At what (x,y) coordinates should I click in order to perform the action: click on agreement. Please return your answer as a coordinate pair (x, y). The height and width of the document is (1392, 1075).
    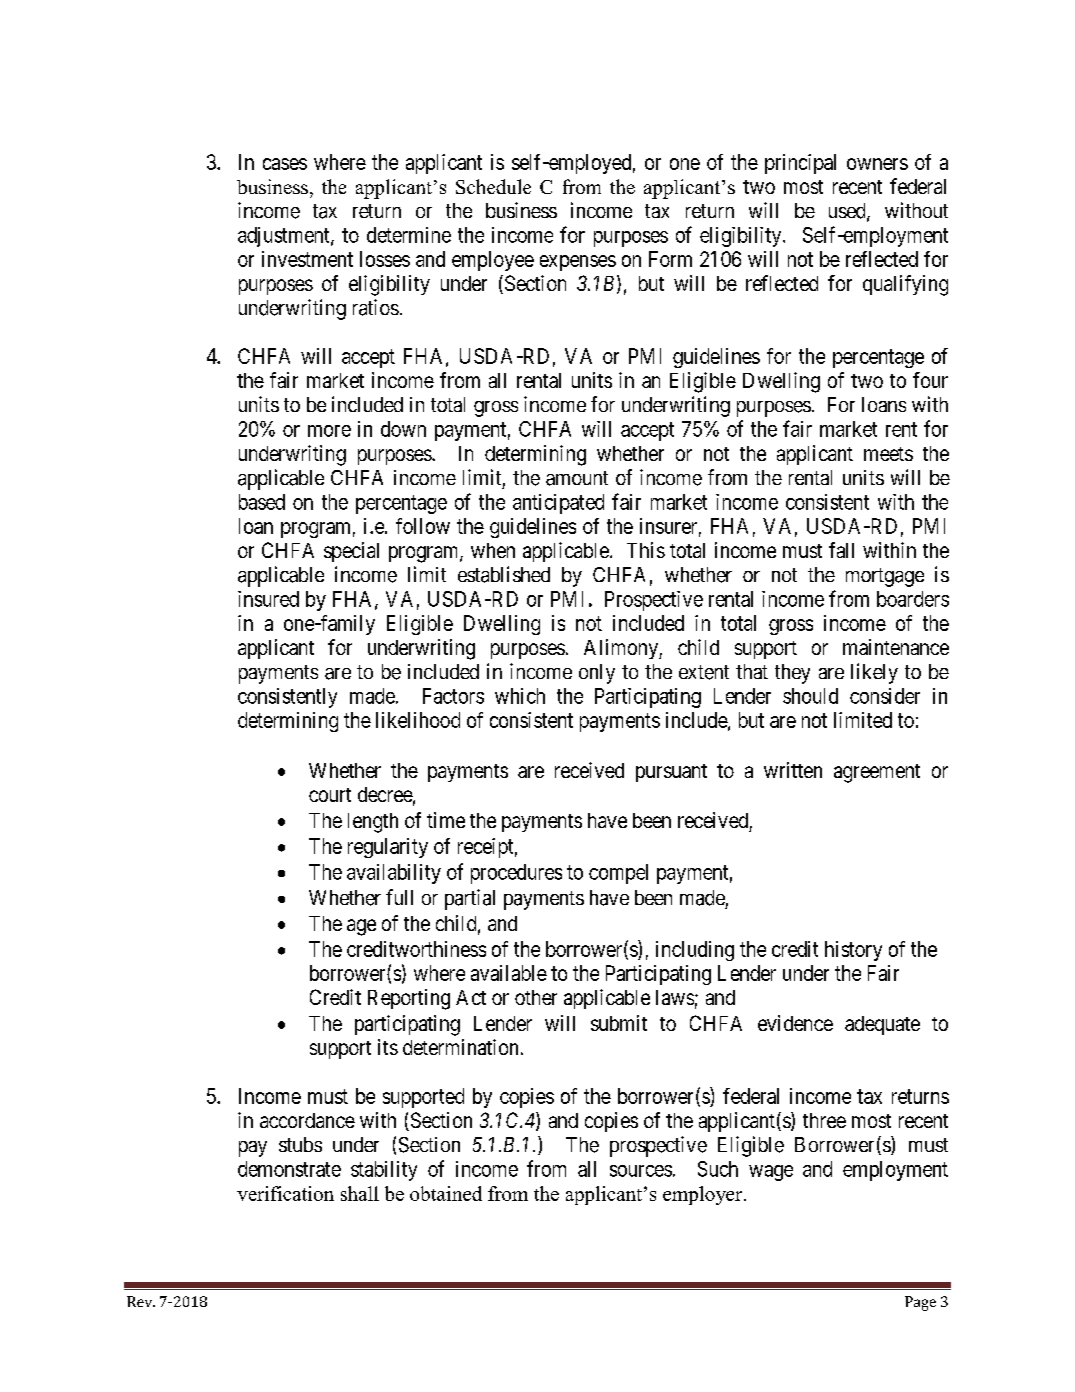
    Looking at the image, I should click on (877, 773).
